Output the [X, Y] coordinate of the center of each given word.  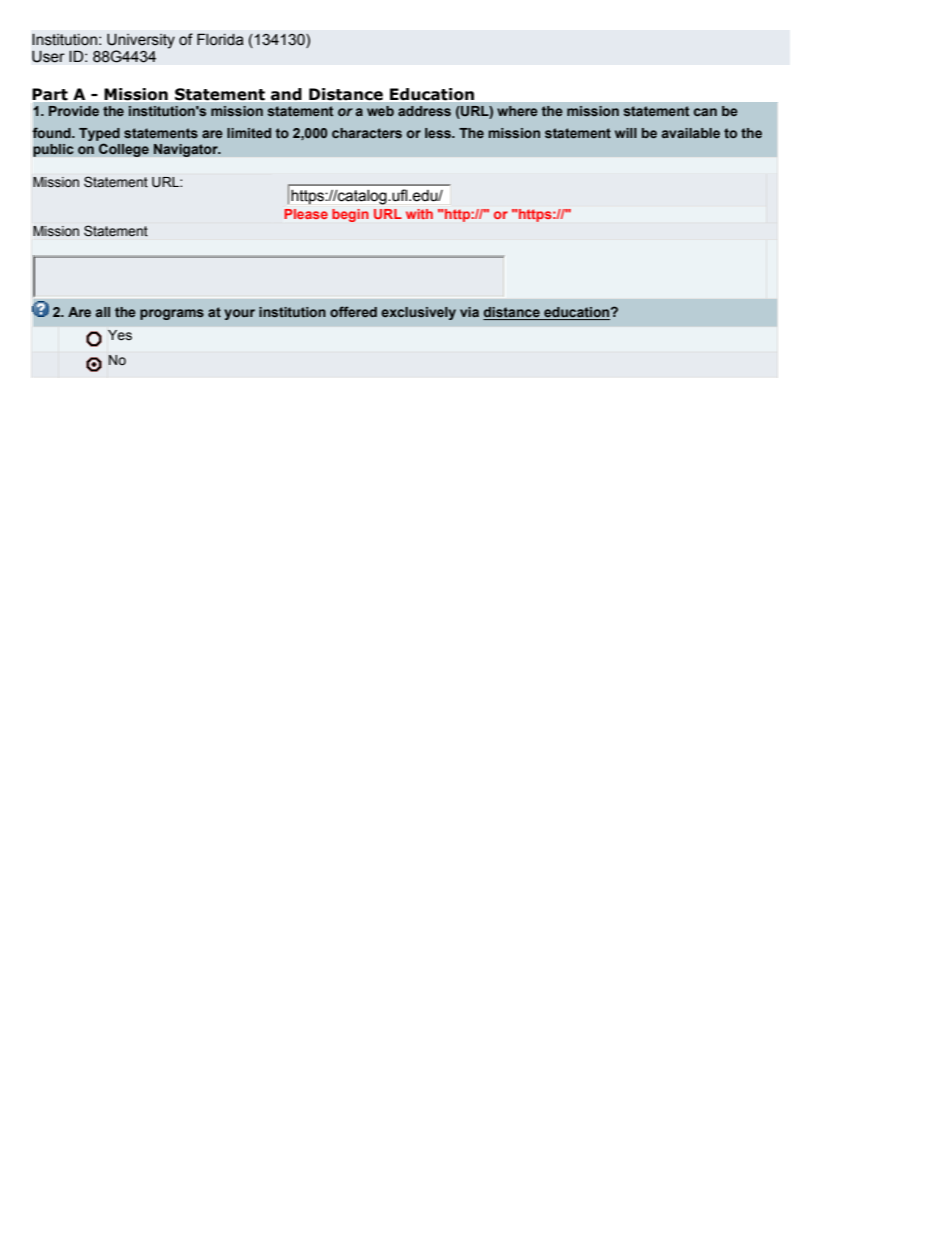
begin [350, 215]
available [691, 133]
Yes [120, 335]
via [469, 312]
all [103, 312]
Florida [220, 39]
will [626, 133]
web [380, 111]
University [141, 41]
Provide [74, 111]
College [123, 150]
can [705, 112]
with [419, 214]
